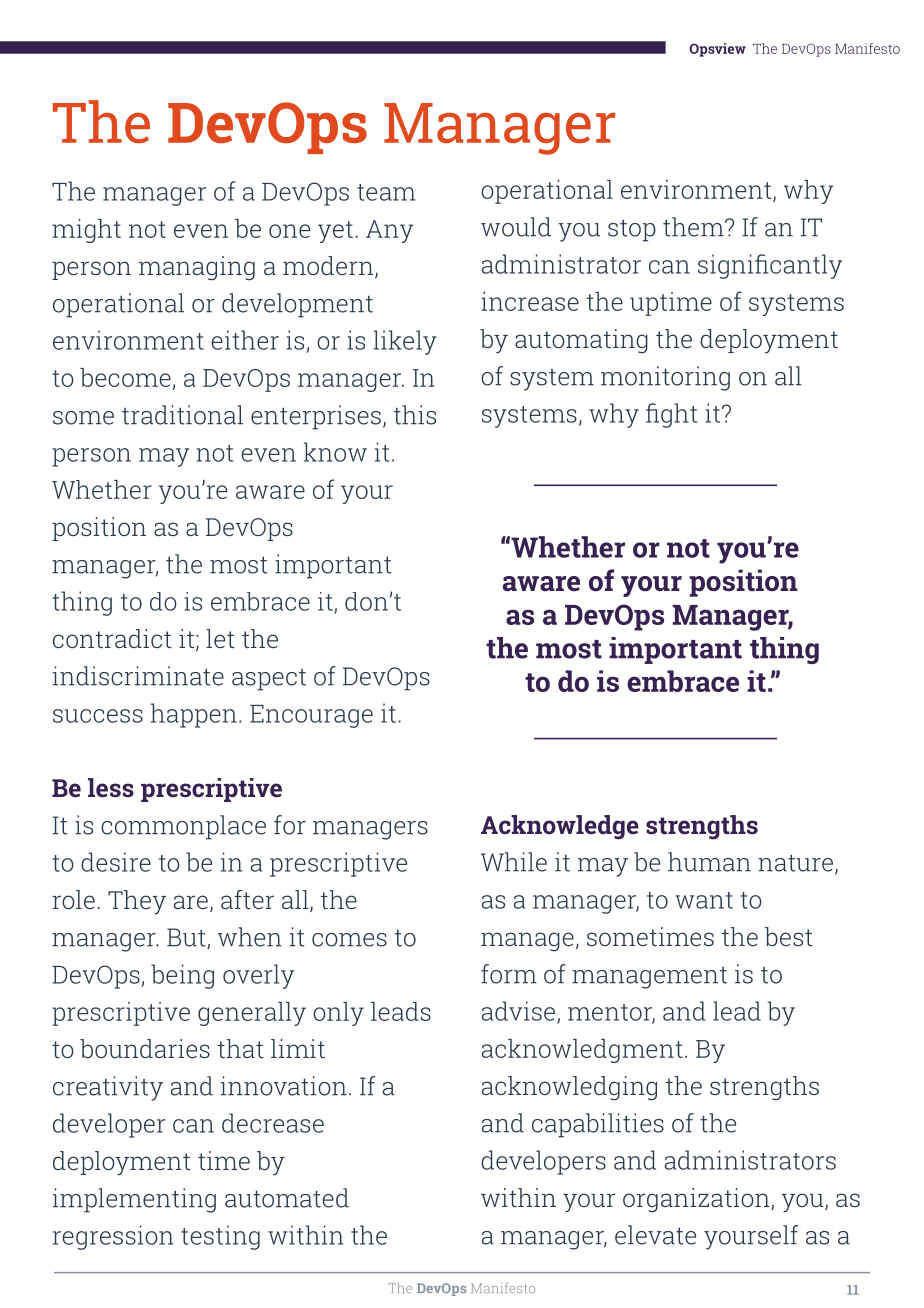 The width and height of the screenshot is (924, 1308). I want to click on managing, so click(197, 268).
